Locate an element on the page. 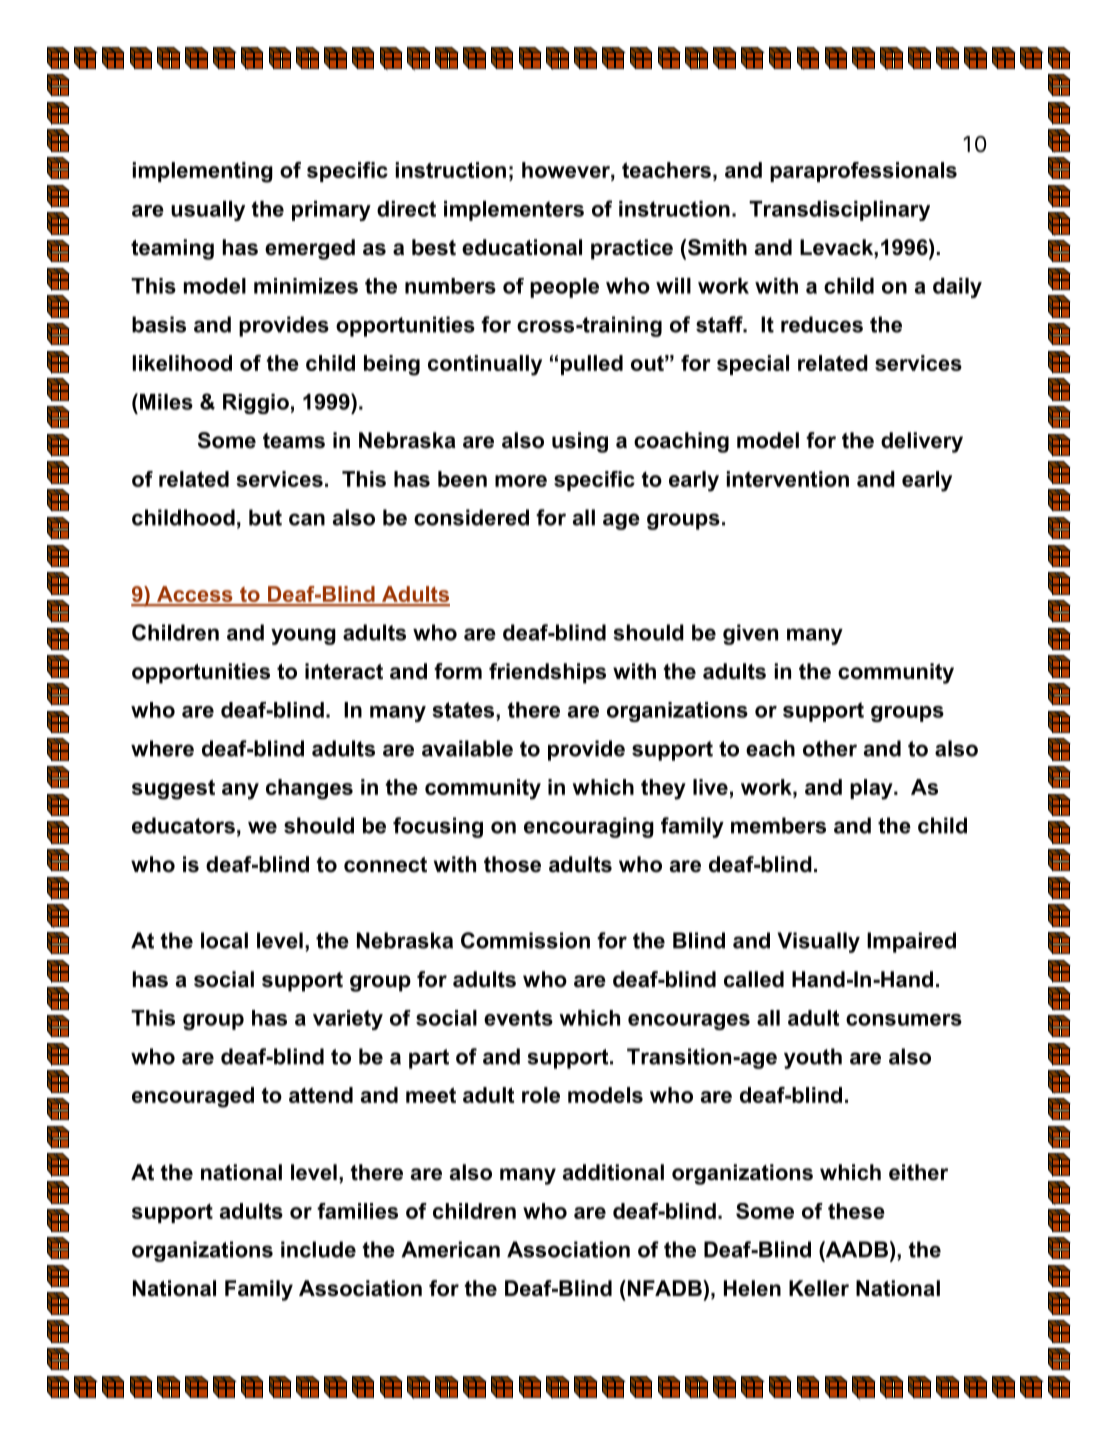 This image has height=1444, width=1116. other is located at coordinates (830, 748).
